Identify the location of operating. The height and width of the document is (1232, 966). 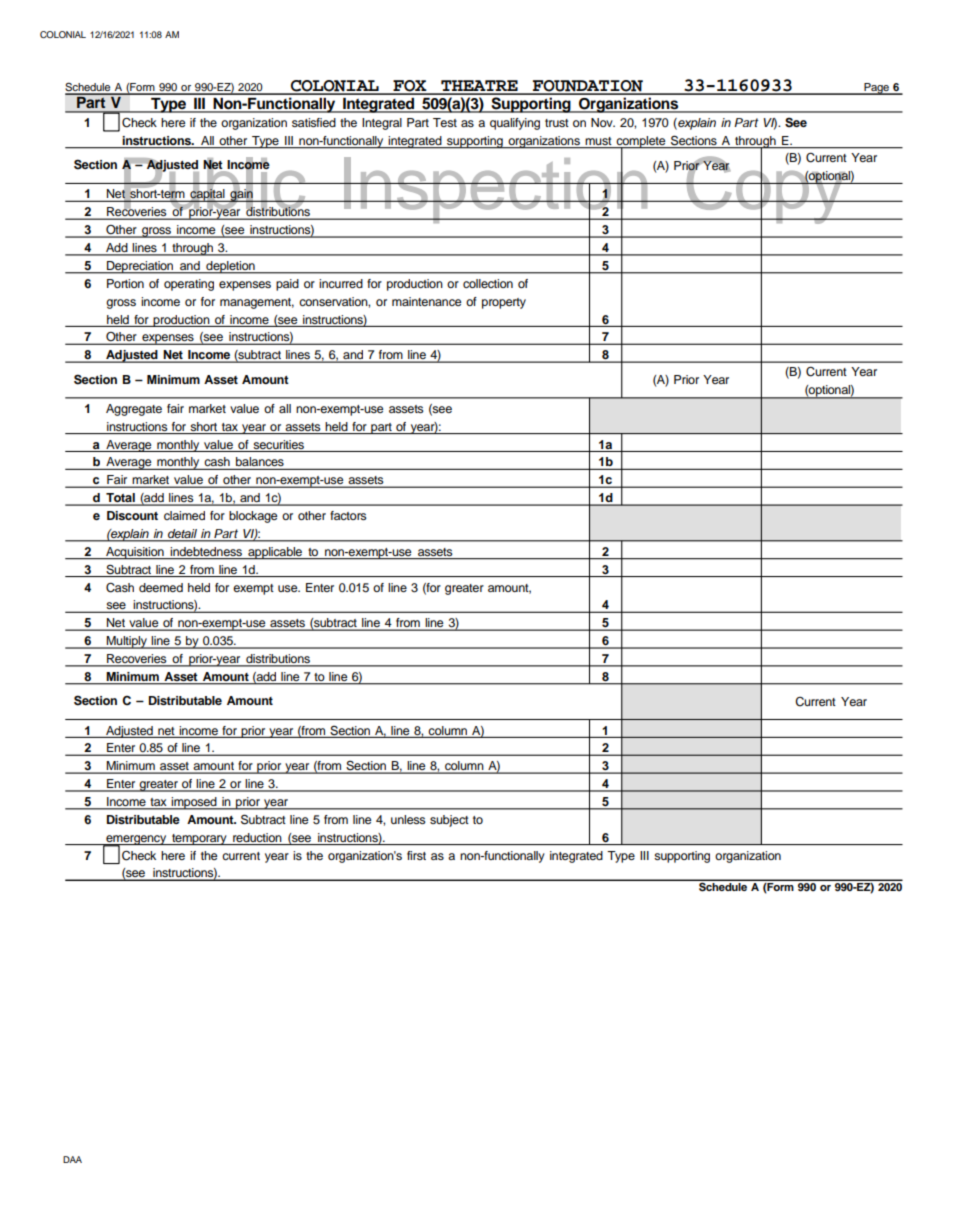
(189, 285).
